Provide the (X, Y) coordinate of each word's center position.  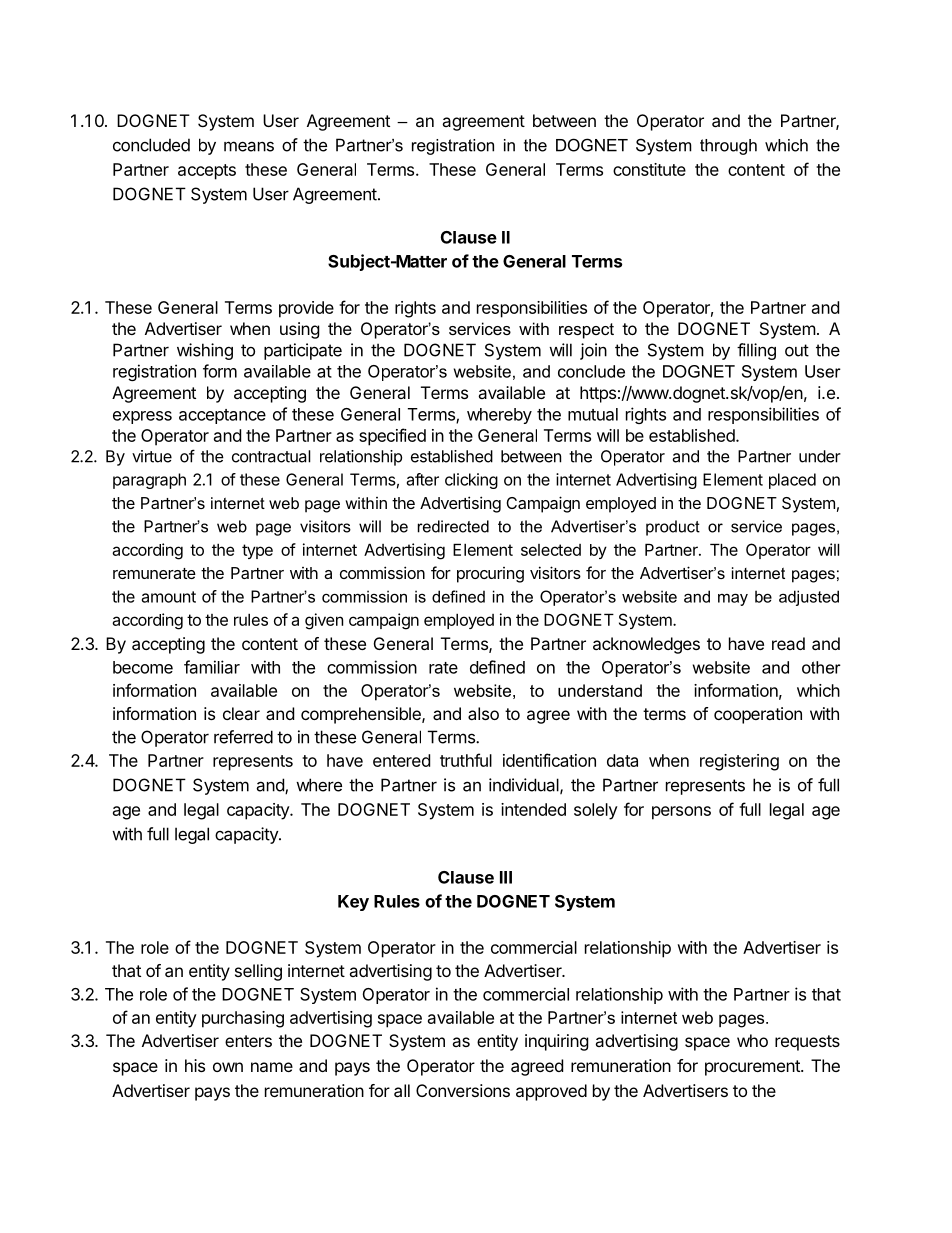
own (228, 1067)
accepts (207, 172)
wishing (205, 351)
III (506, 877)
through (728, 147)
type (257, 551)
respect (586, 331)
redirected (453, 526)
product (673, 528)
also (483, 713)
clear (241, 713)
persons (681, 813)
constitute (649, 169)
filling (756, 351)
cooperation (758, 715)
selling (258, 972)
